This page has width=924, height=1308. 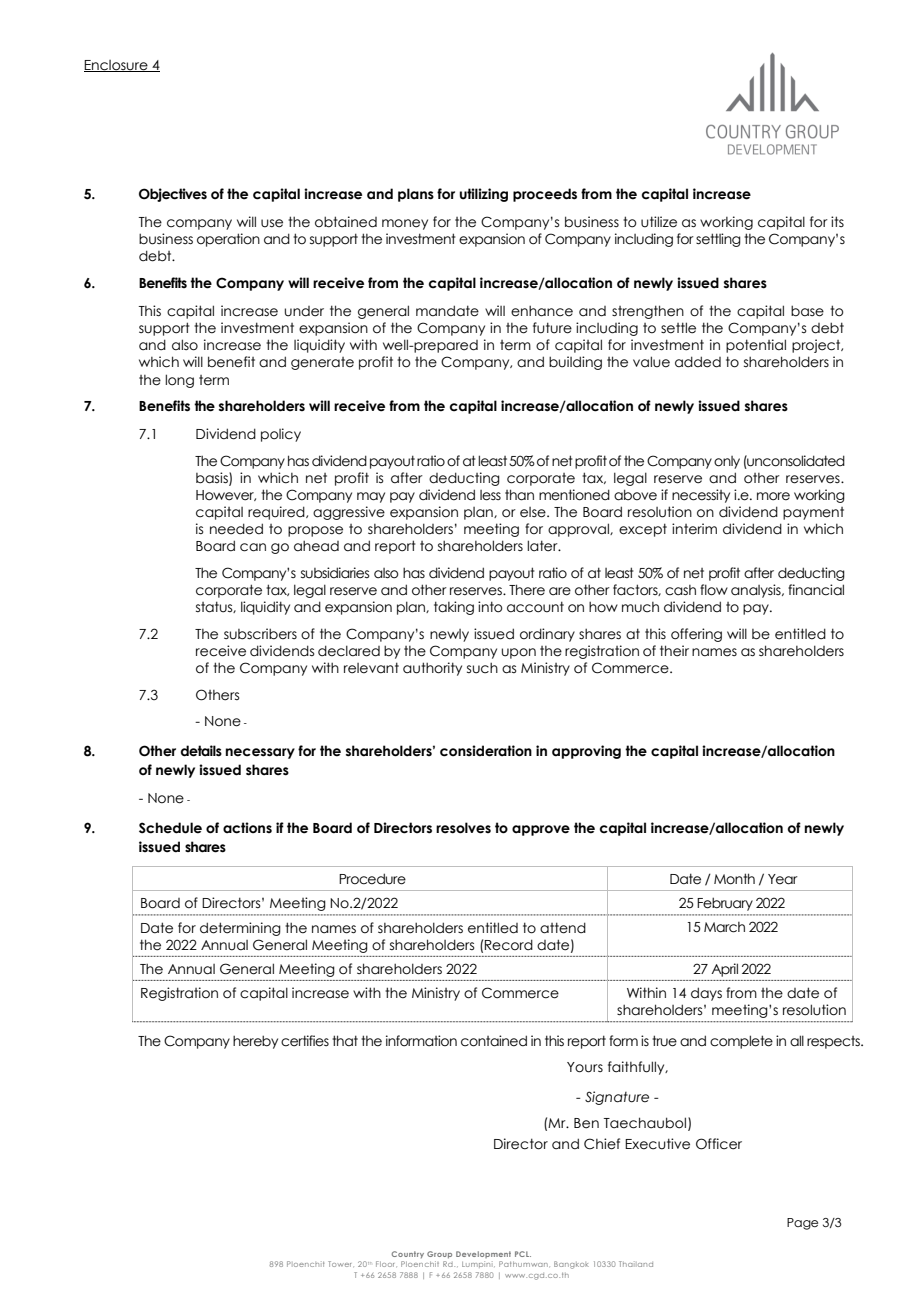 What do you see at coordinates (718, 240) in the page?
I see `settling` at bounding box center [718, 240].
